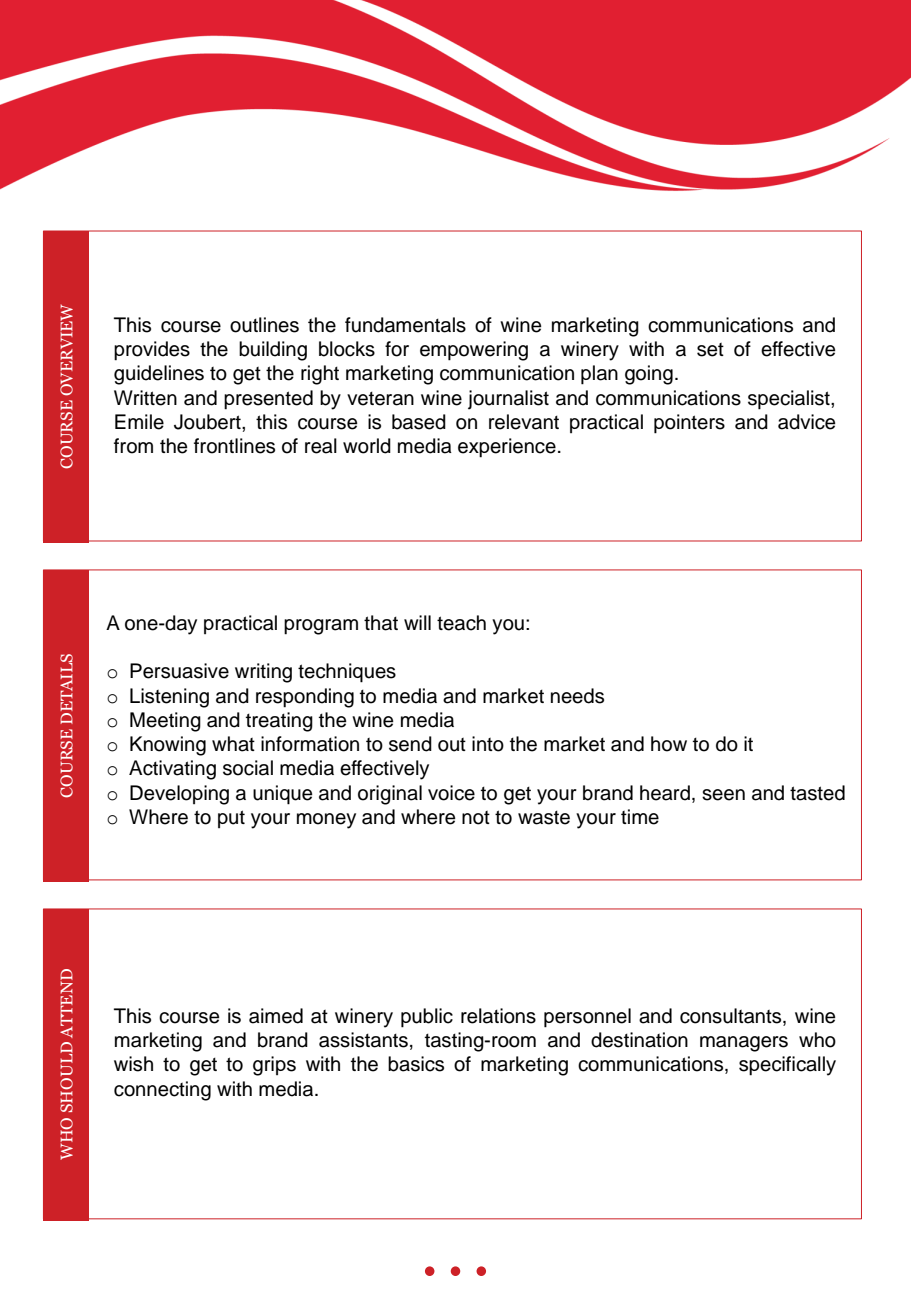  Describe the element at coordinates (474, 351) in the document. I see `empowering` at that location.
